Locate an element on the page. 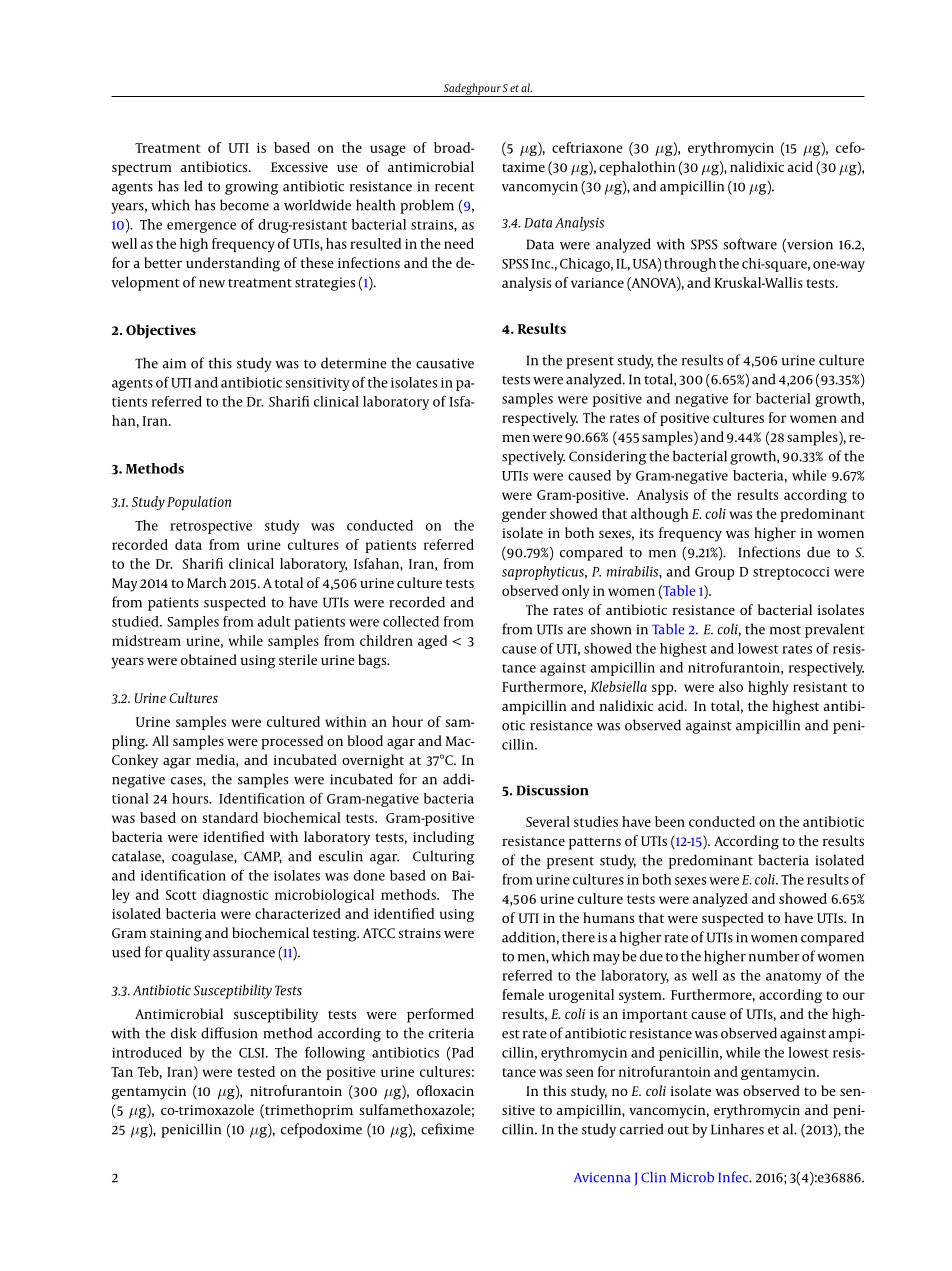 This document has width=952, height=1271. gender is located at coordinates (524, 515).
